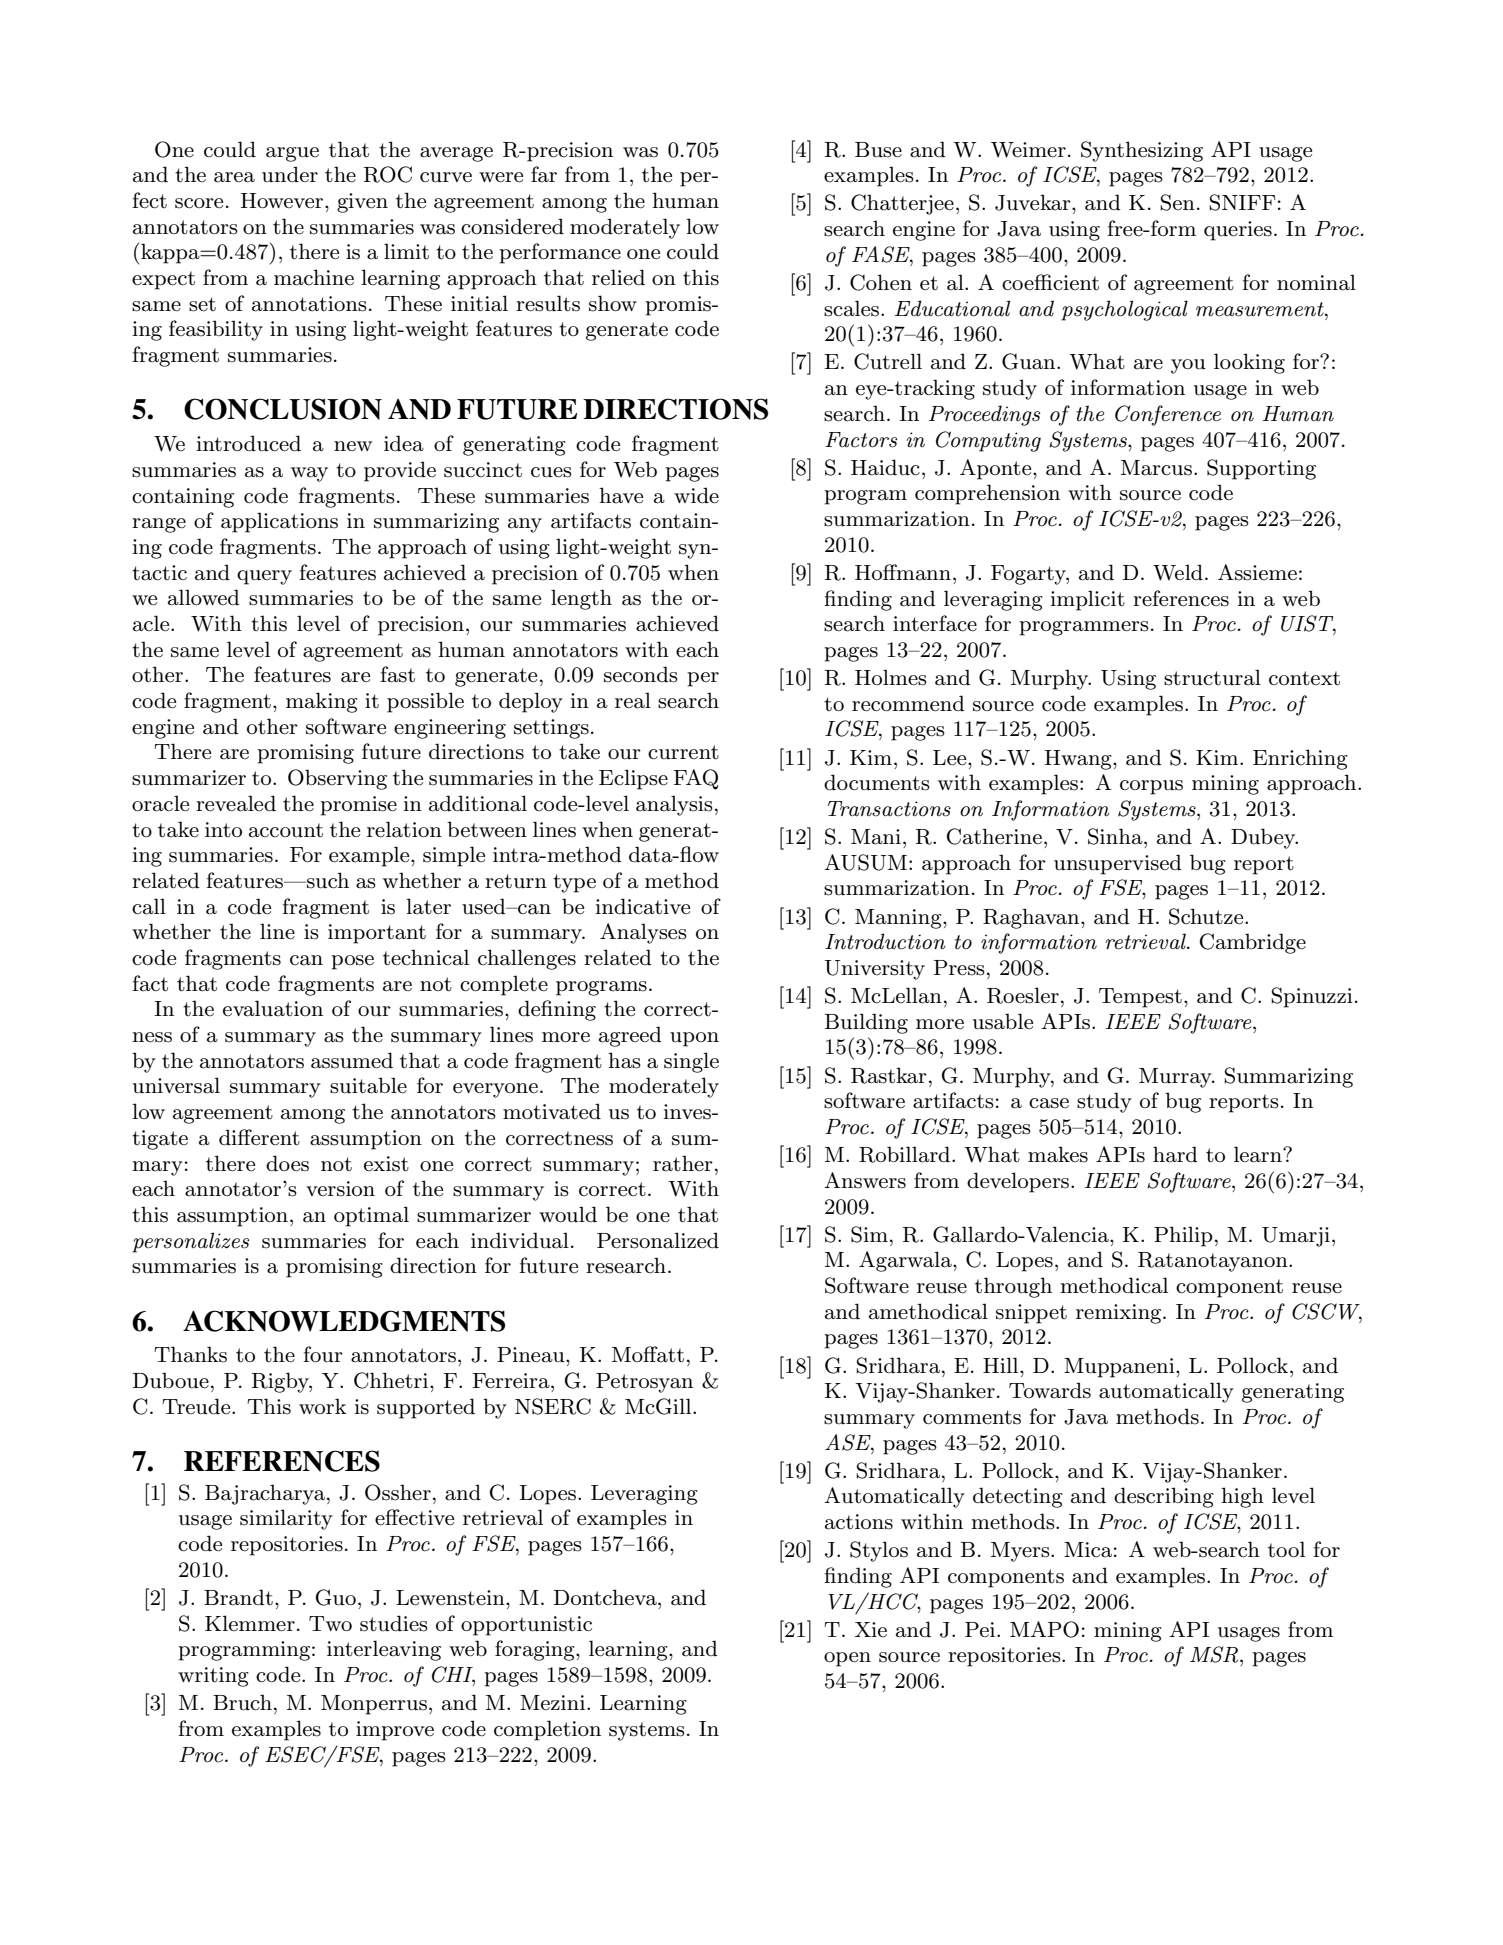  What do you see at coordinates (213, 1677) in the document?
I see `writing` at bounding box center [213, 1677].
